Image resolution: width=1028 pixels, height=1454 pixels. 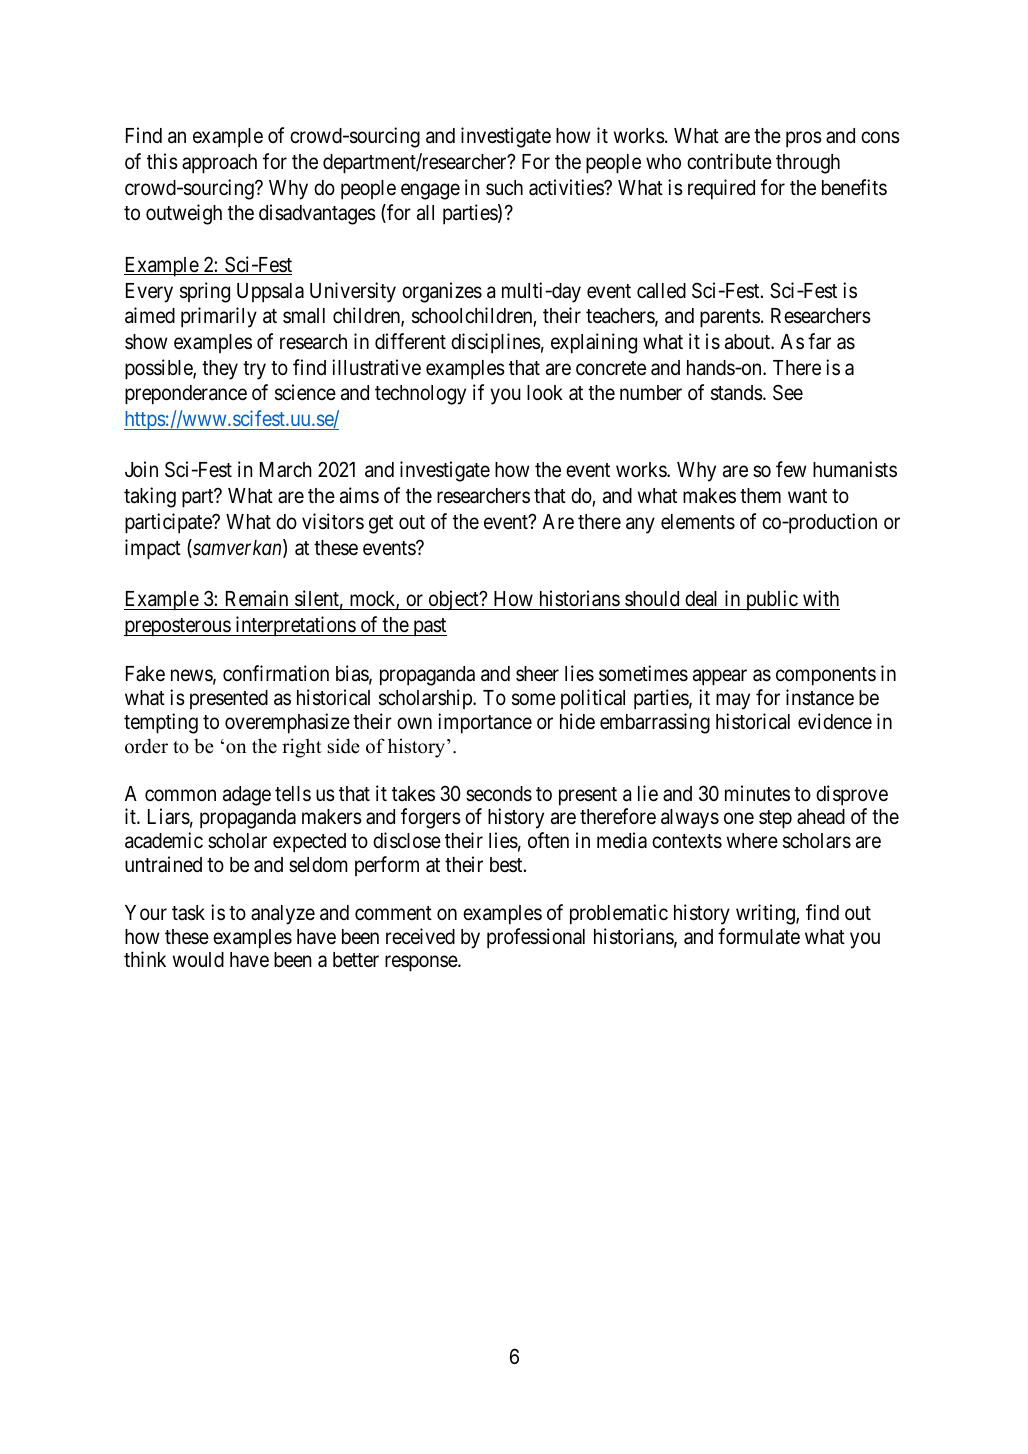 What do you see at coordinates (247, 796) in the page?
I see `adage` at bounding box center [247, 796].
